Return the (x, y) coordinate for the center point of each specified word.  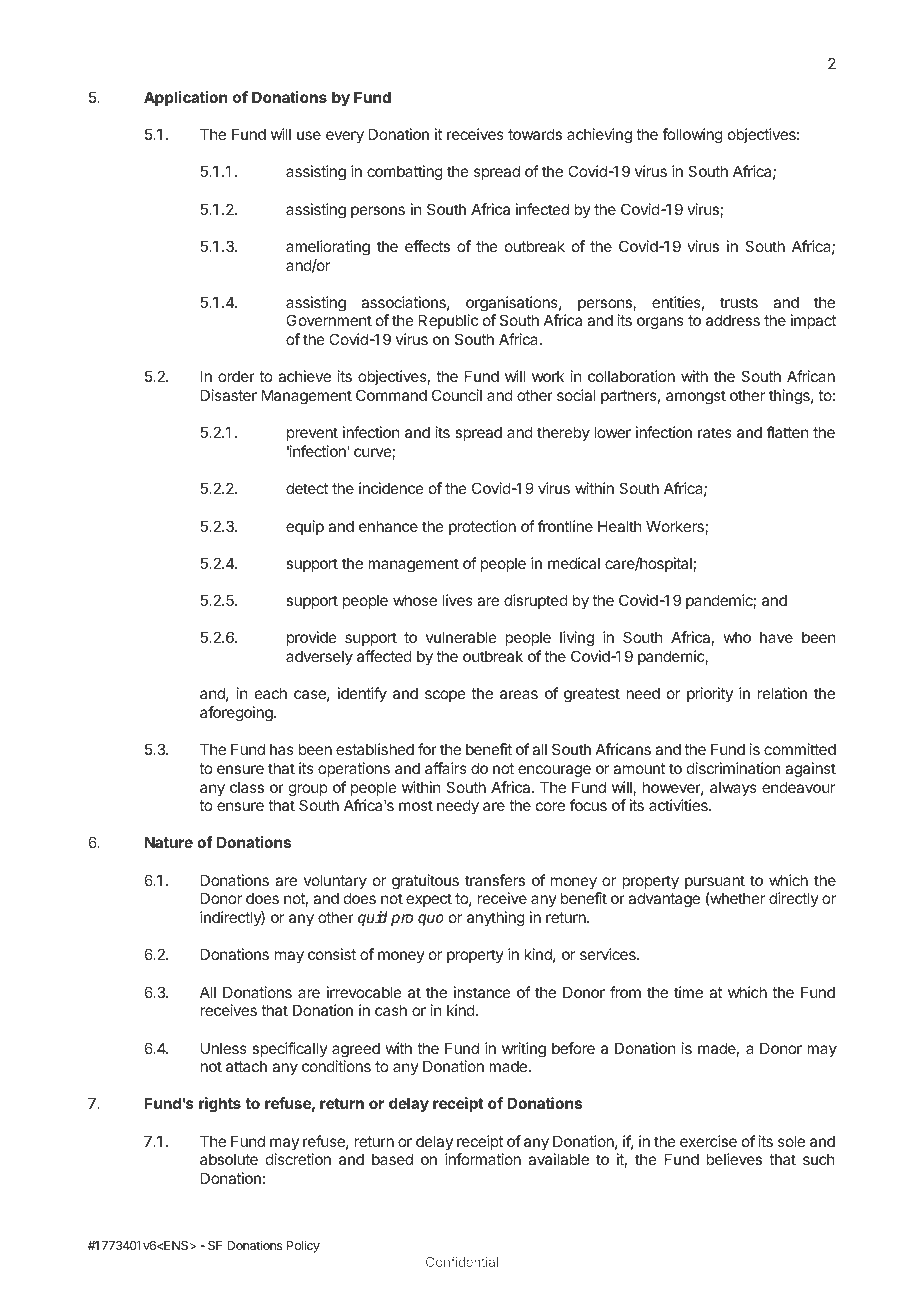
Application (185, 98)
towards (535, 134)
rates (715, 432)
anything (496, 919)
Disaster (229, 395)
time (688, 992)
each (271, 693)
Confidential (462, 1261)
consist (332, 954)
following (692, 136)
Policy (303, 1246)
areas (519, 694)
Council (457, 395)
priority (710, 694)
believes (734, 1159)
